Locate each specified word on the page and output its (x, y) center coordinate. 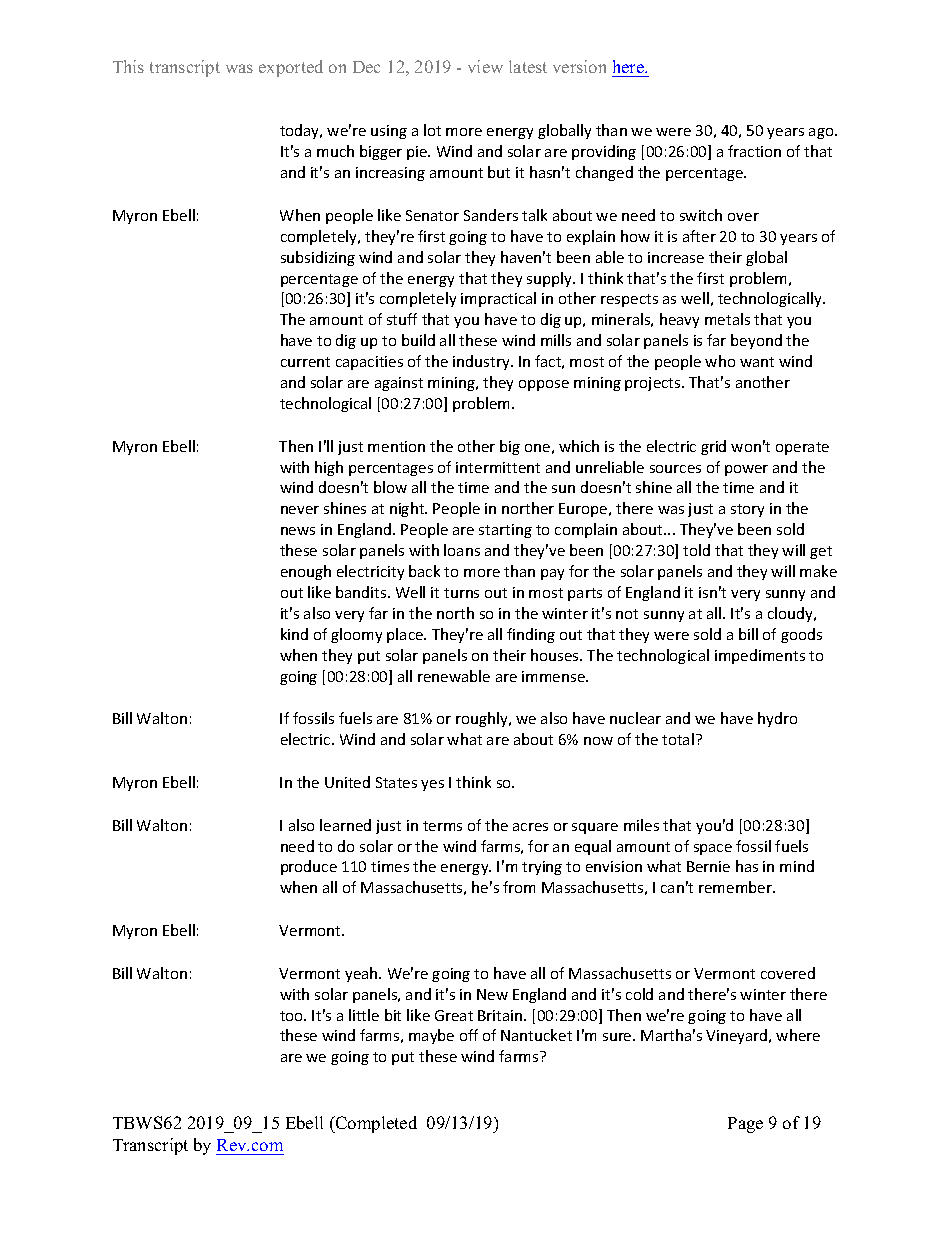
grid (713, 447)
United (347, 782)
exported (291, 68)
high (329, 468)
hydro (777, 719)
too (292, 1016)
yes (432, 785)
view (485, 66)
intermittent (498, 467)
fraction (754, 151)
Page (745, 1125)
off (469, 1035)
